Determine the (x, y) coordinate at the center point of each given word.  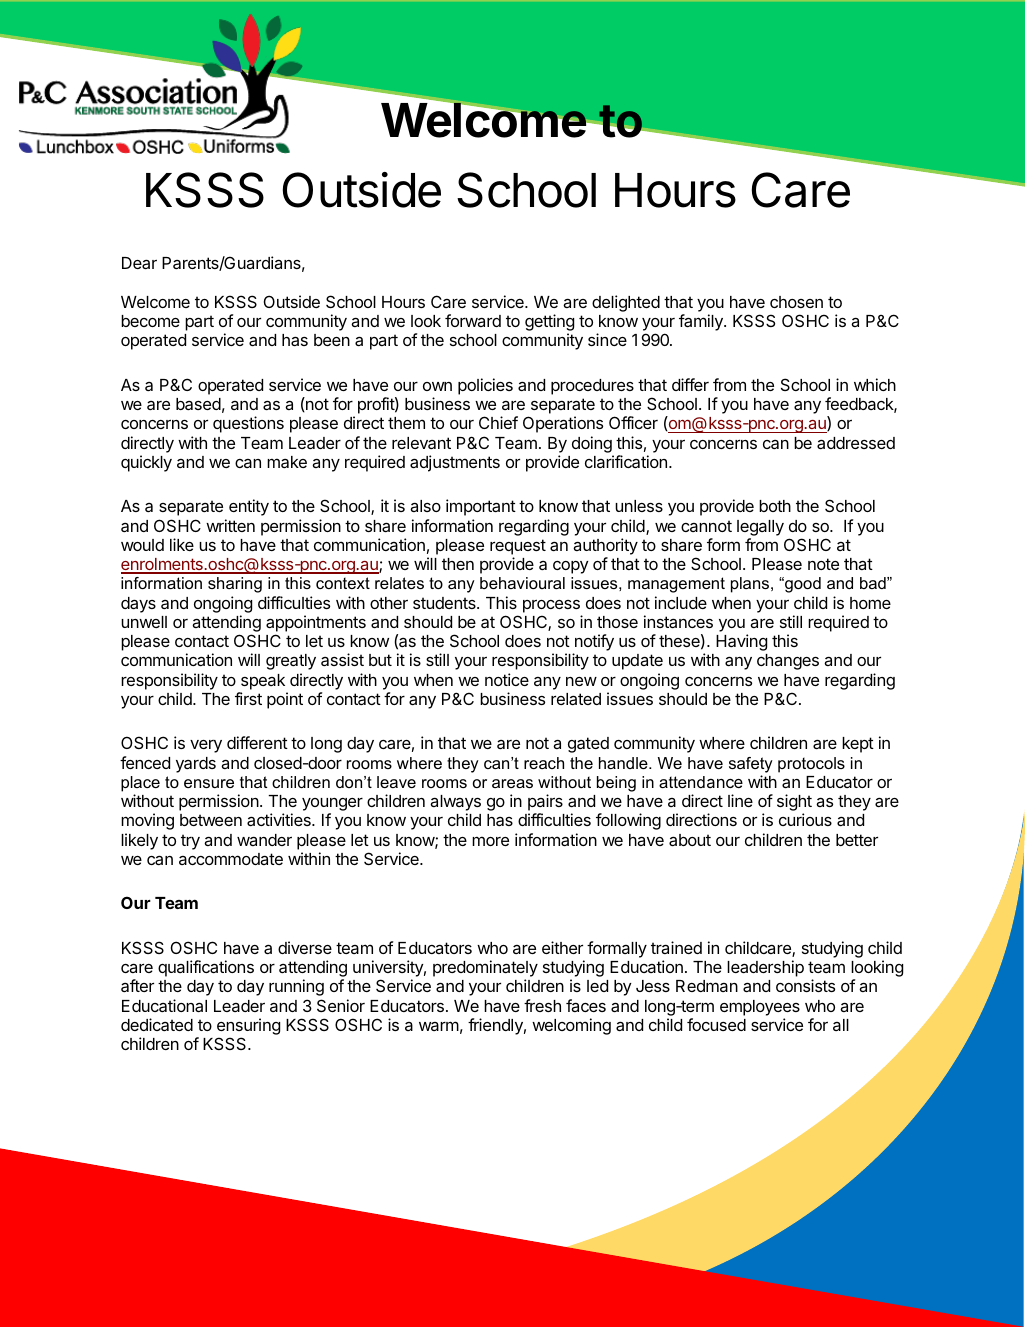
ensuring (248, 1028)
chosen (796, 302)
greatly (291, 662)
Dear (139, 263)
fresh (542, 1005)
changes (788, 662)
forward (473, 320)
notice (507, 679)
